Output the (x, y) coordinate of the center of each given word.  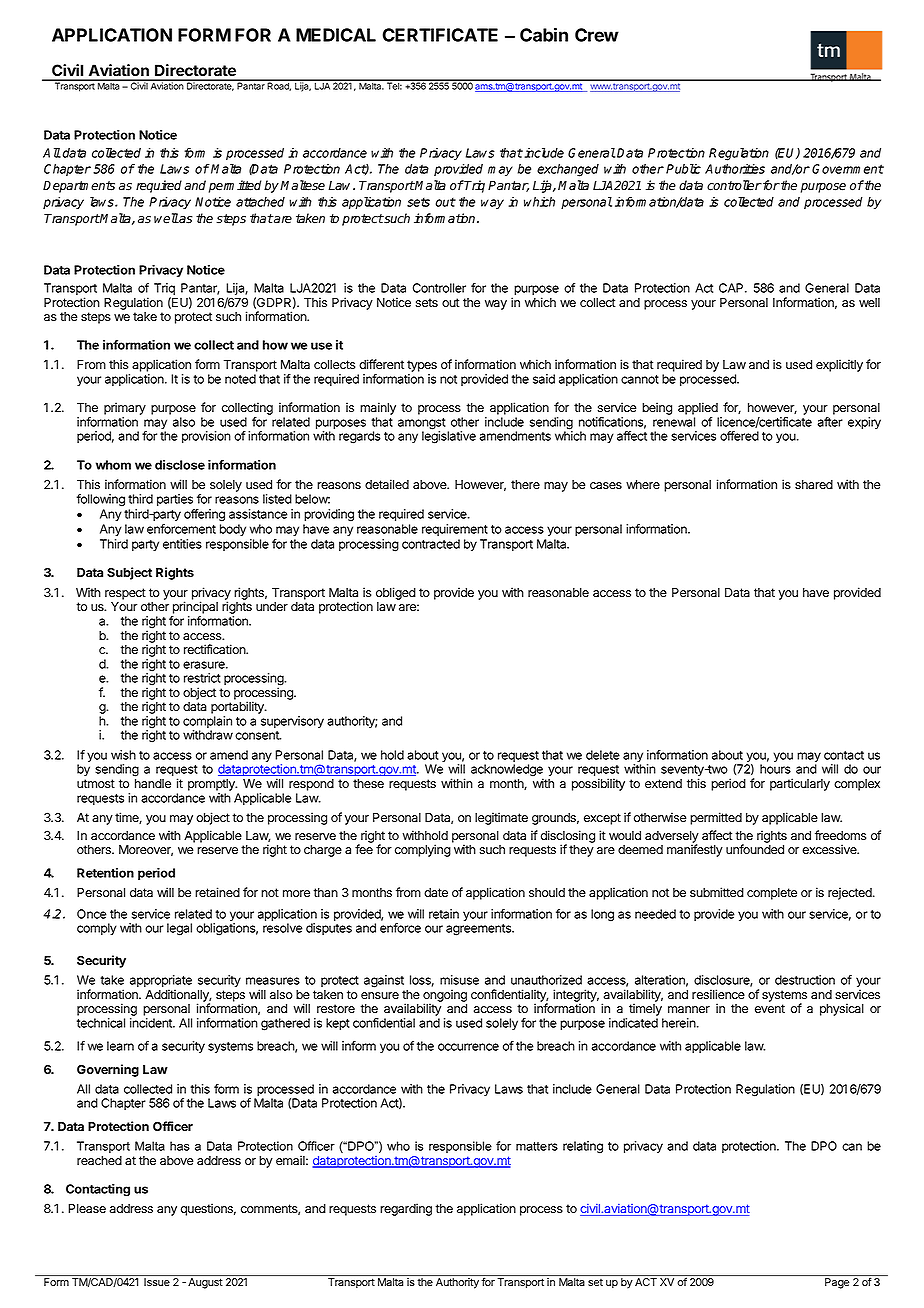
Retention (105, 873)
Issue (157, 1282)
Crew (597, 35)
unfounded (755, 849)
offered (739, 436)
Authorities (735, 169)
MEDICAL (336, 35)
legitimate (501, 818)
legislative (449, 436)
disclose (180, 465)
